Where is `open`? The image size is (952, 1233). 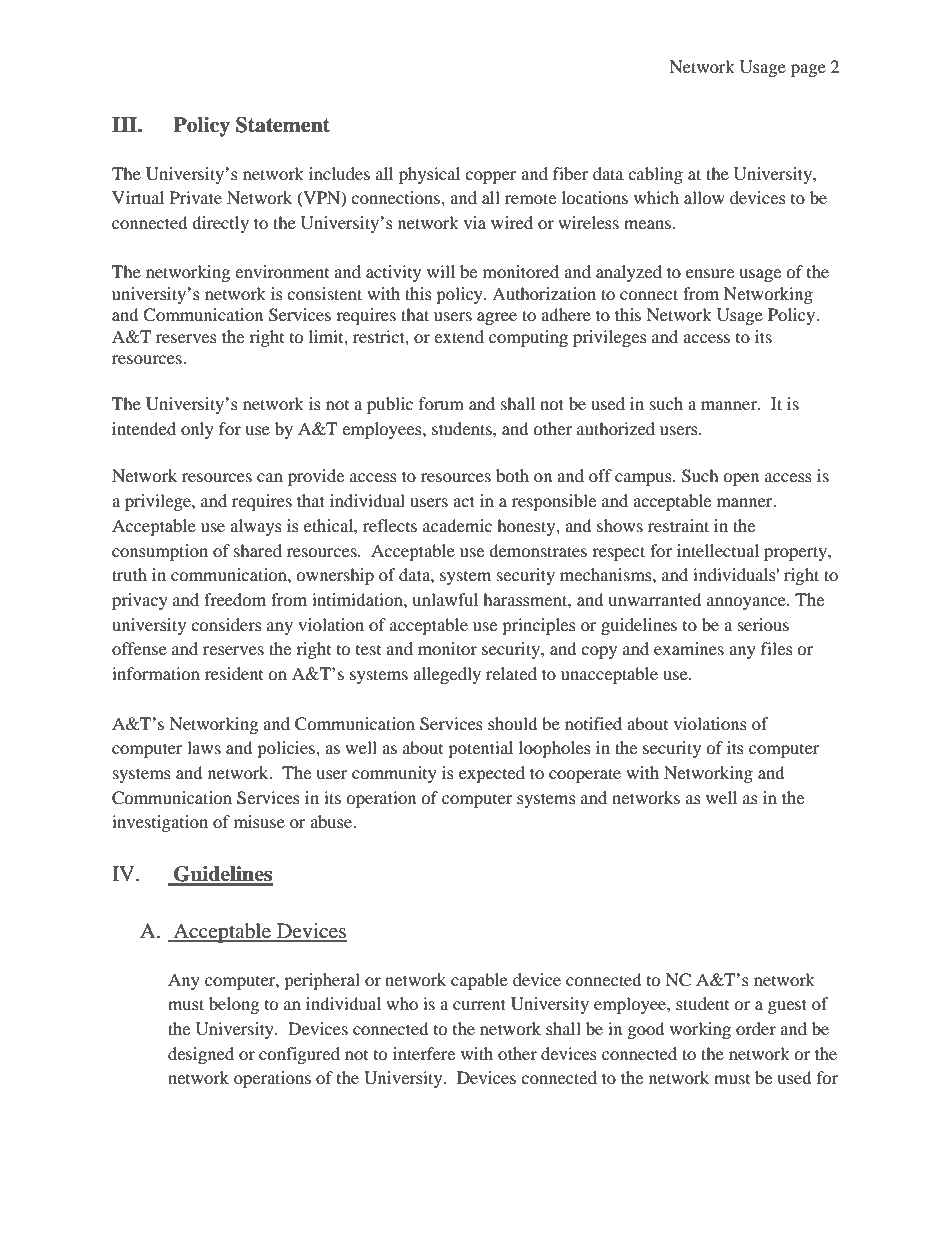 open is located at coordinates (741, 479).
